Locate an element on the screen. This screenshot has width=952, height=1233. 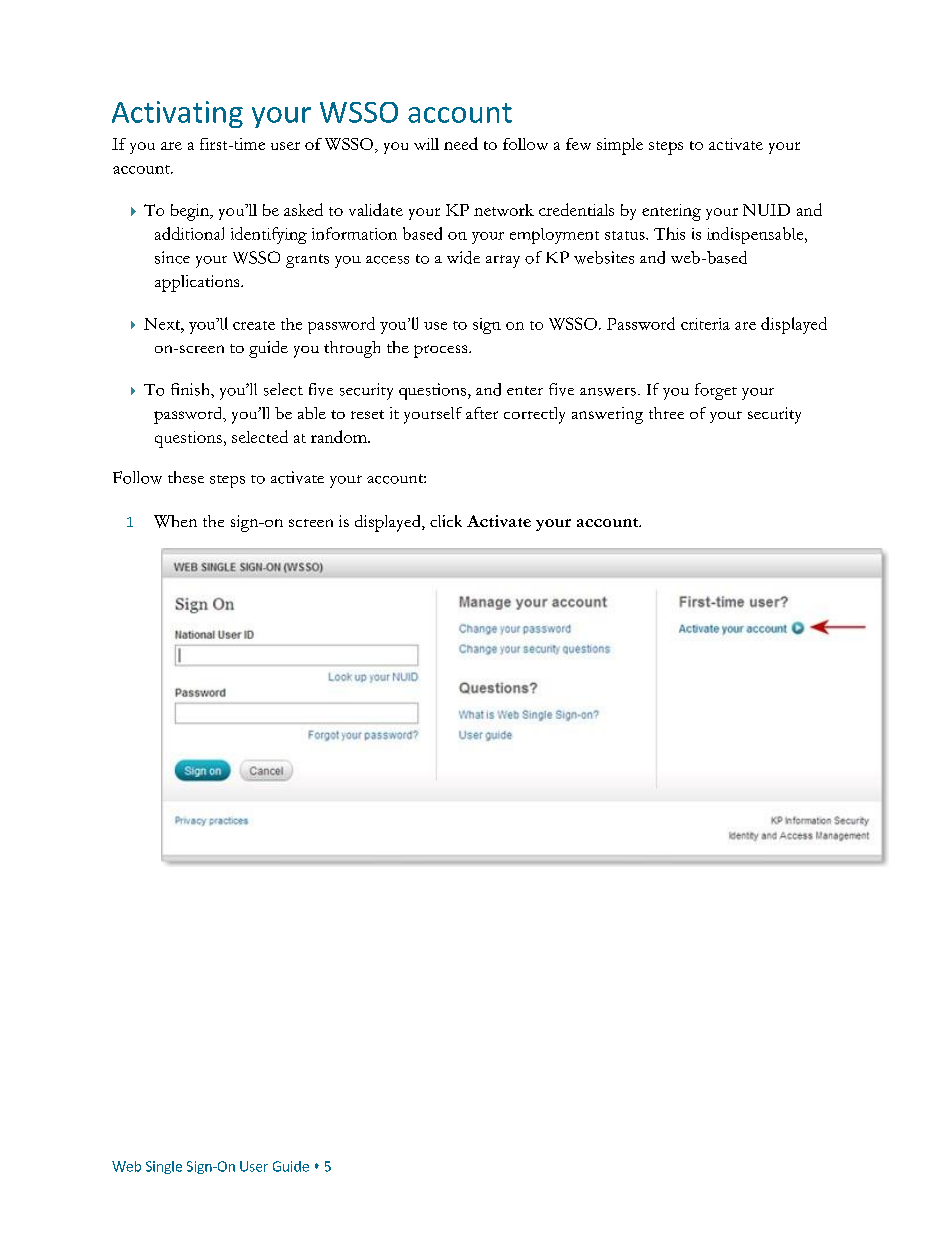
answering is located at coordinates (607, 415).
